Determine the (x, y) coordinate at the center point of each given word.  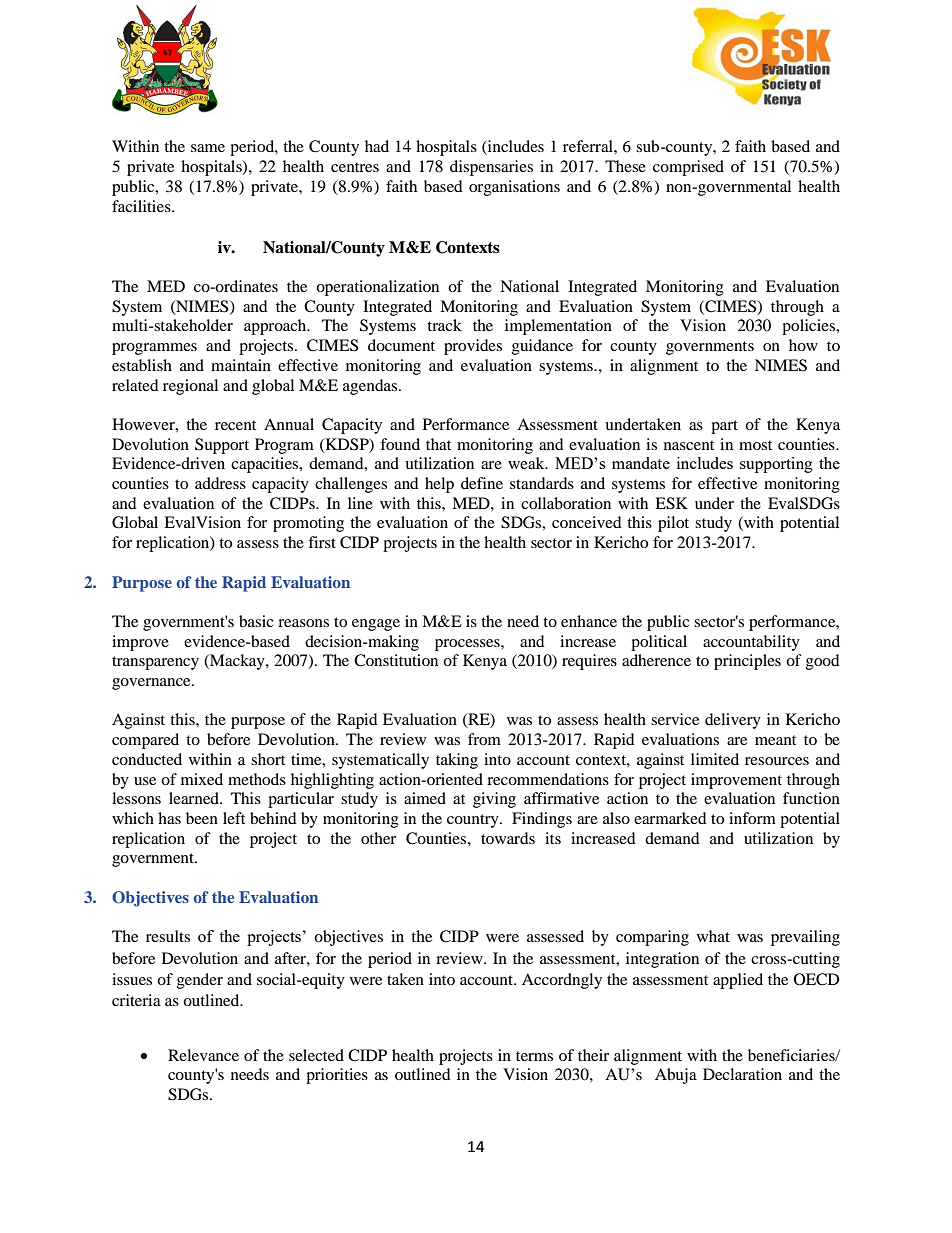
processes (468, 645)
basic (256, 621)
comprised (688, 168)
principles (747, 662)
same (208, 148)
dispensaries (491, 168)
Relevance (203, 1055)
